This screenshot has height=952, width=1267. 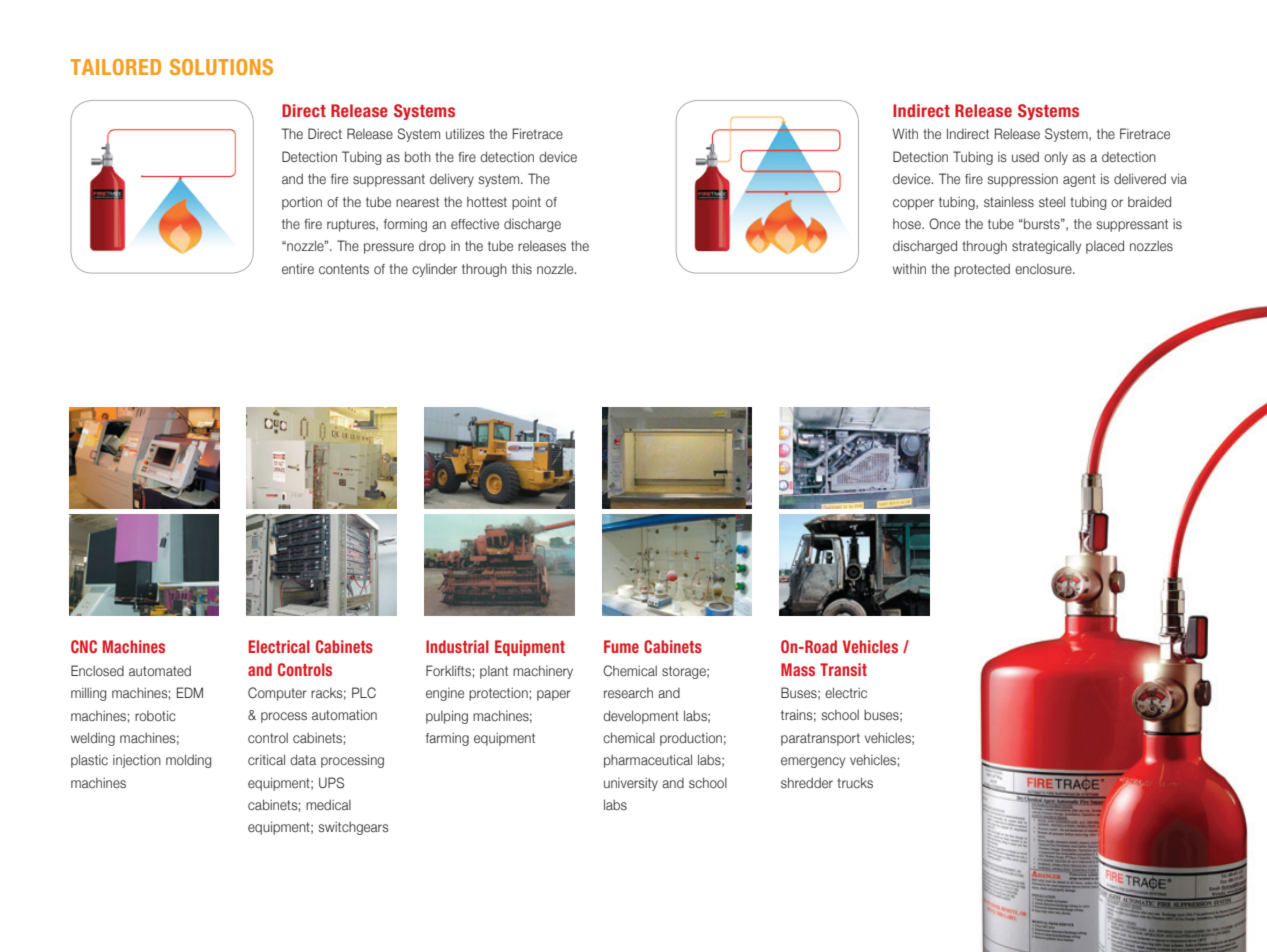 I want to click on trucks, so click(x=855, y=782).
